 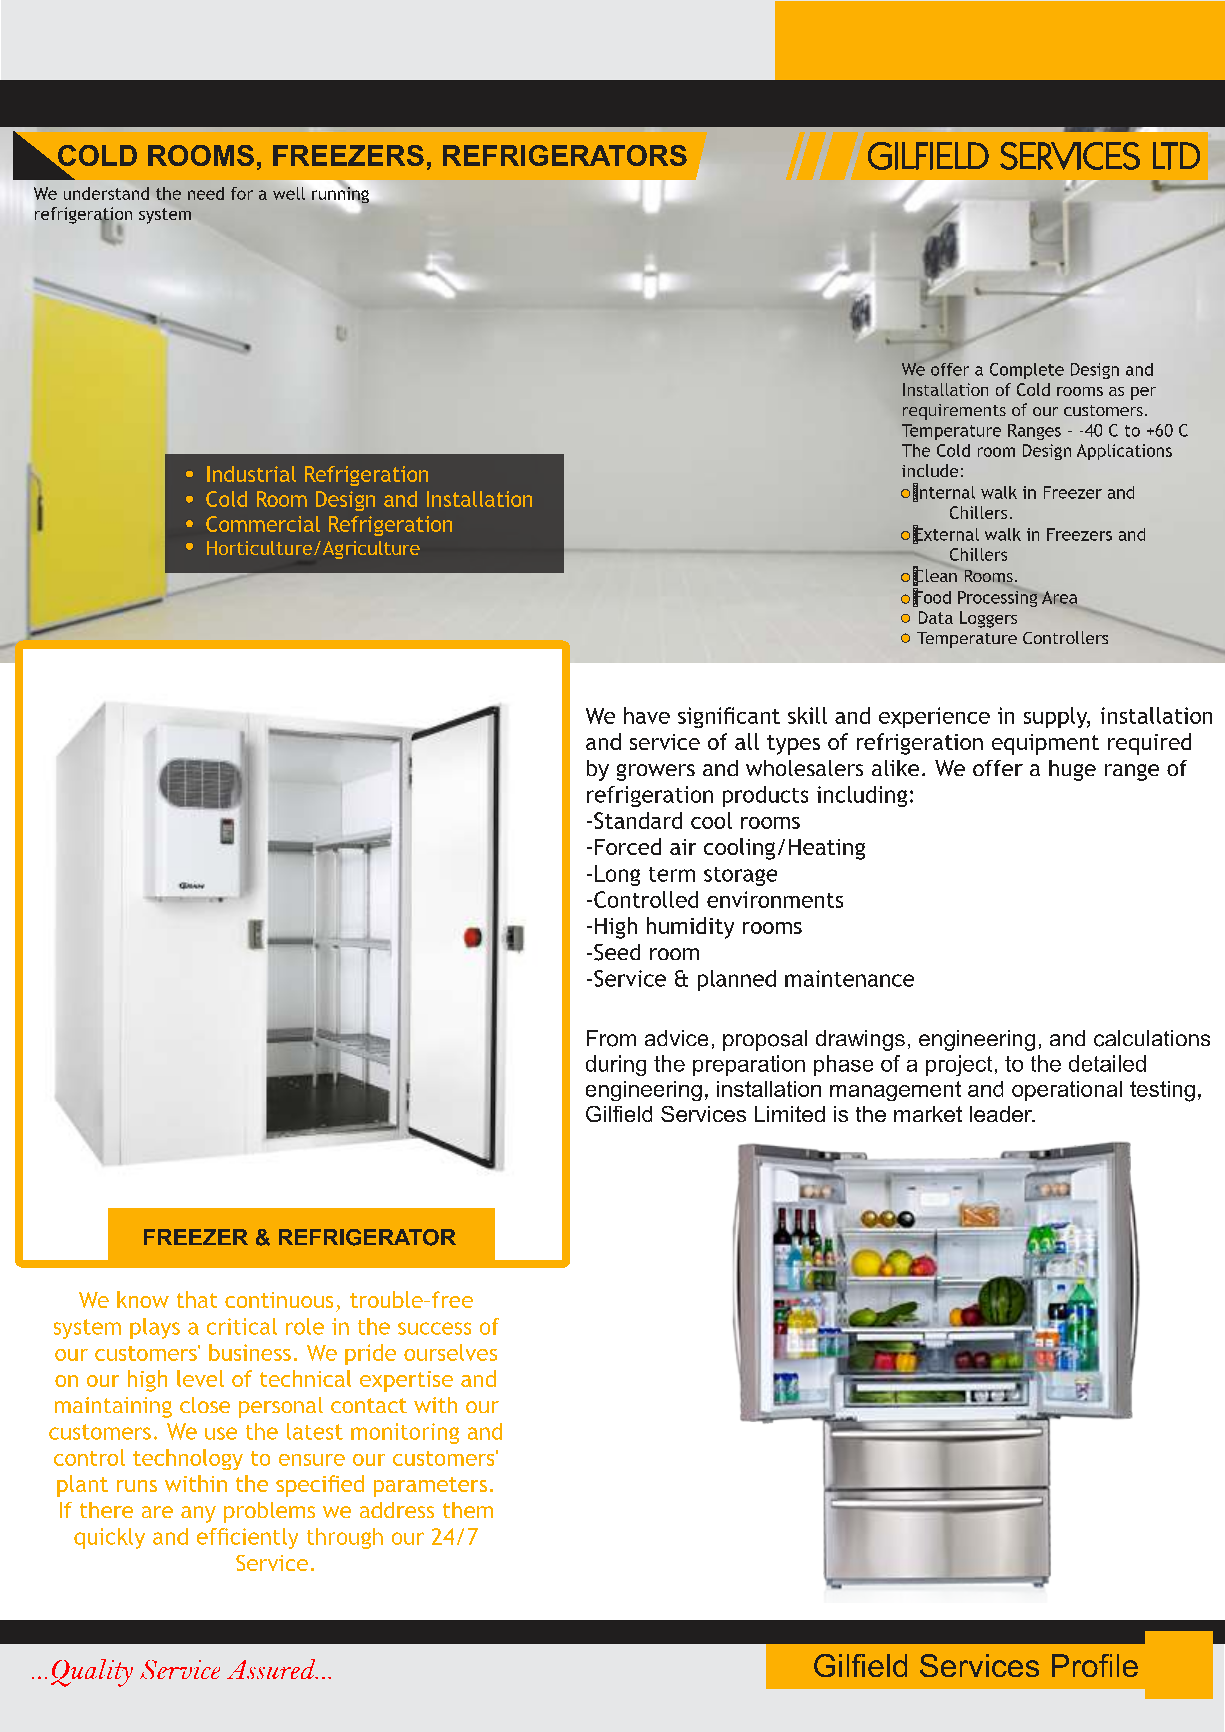 I want to click on have, so click(x=647, y=715).
